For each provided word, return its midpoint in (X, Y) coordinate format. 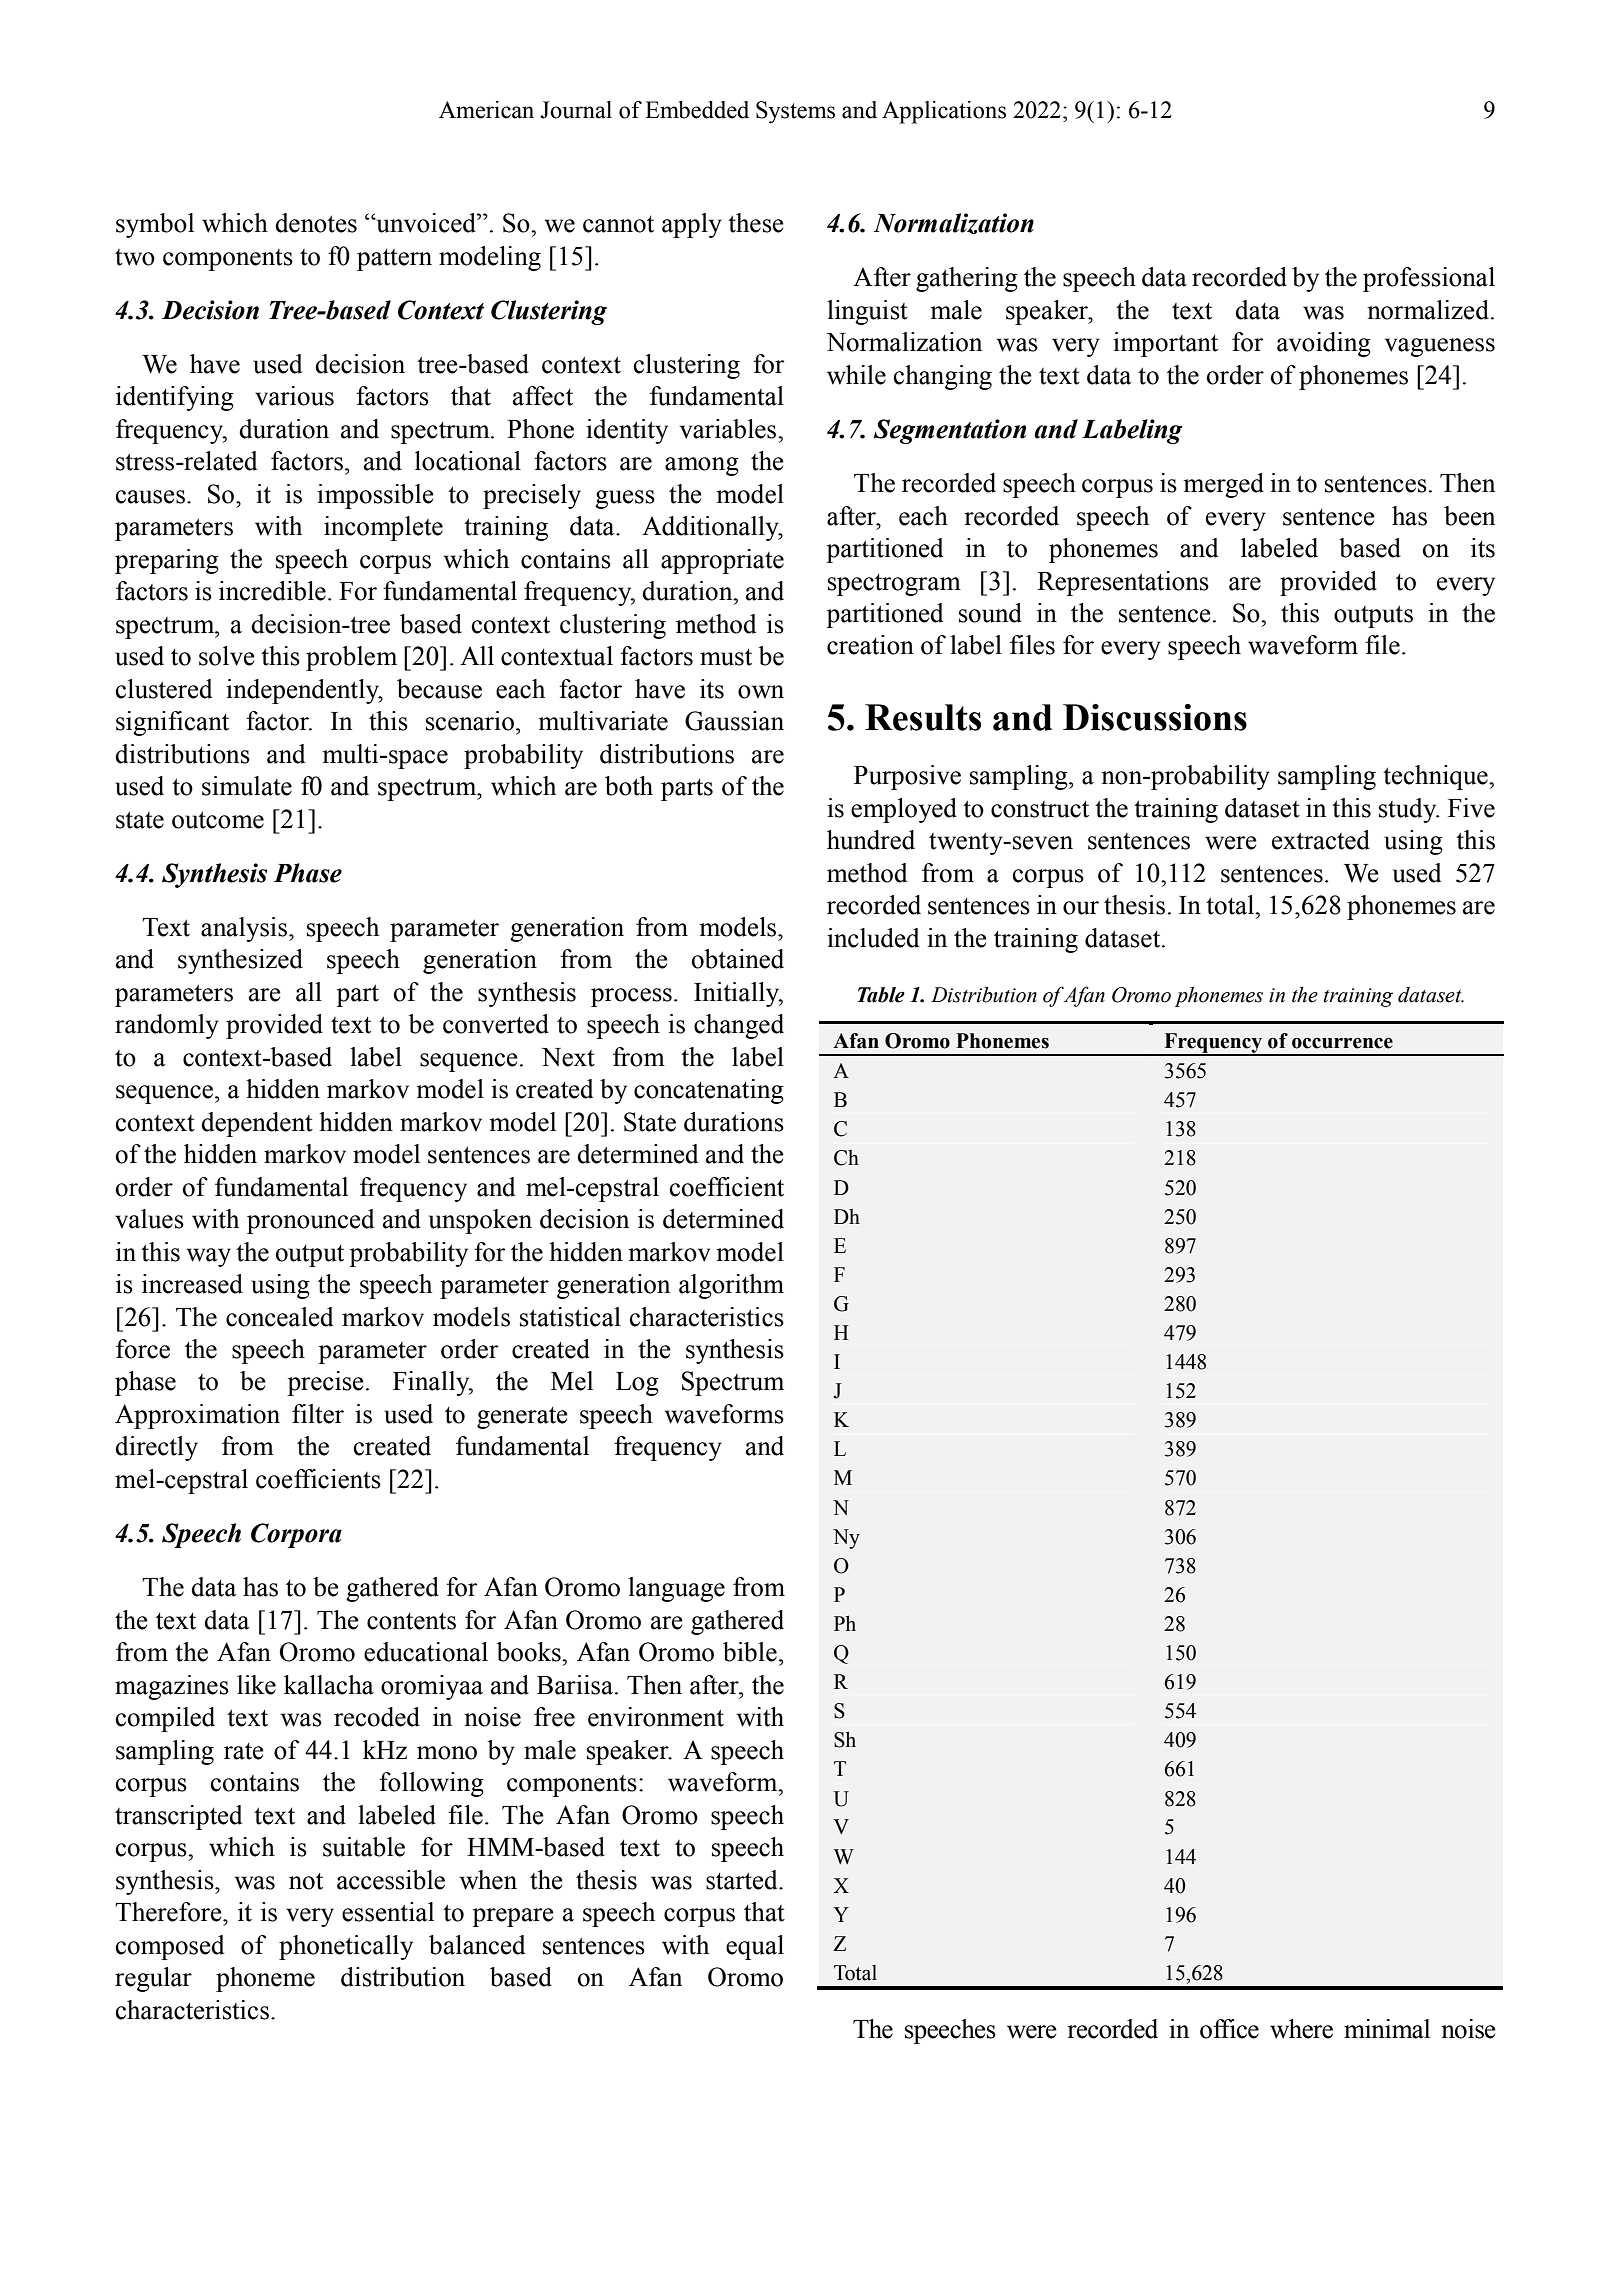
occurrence (1342, 1043)
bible (750, 1652)
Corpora (296, 1535)
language (676, 1589)
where (1301, 2029)
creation (870, 645)
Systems (795, 112)
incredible (272, 591)
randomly (167, 1026)
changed (739, 1026)
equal (755, 1947)
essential (388, 1912)
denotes (316, 223)
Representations (1123, 583)
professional (1429, 279)
